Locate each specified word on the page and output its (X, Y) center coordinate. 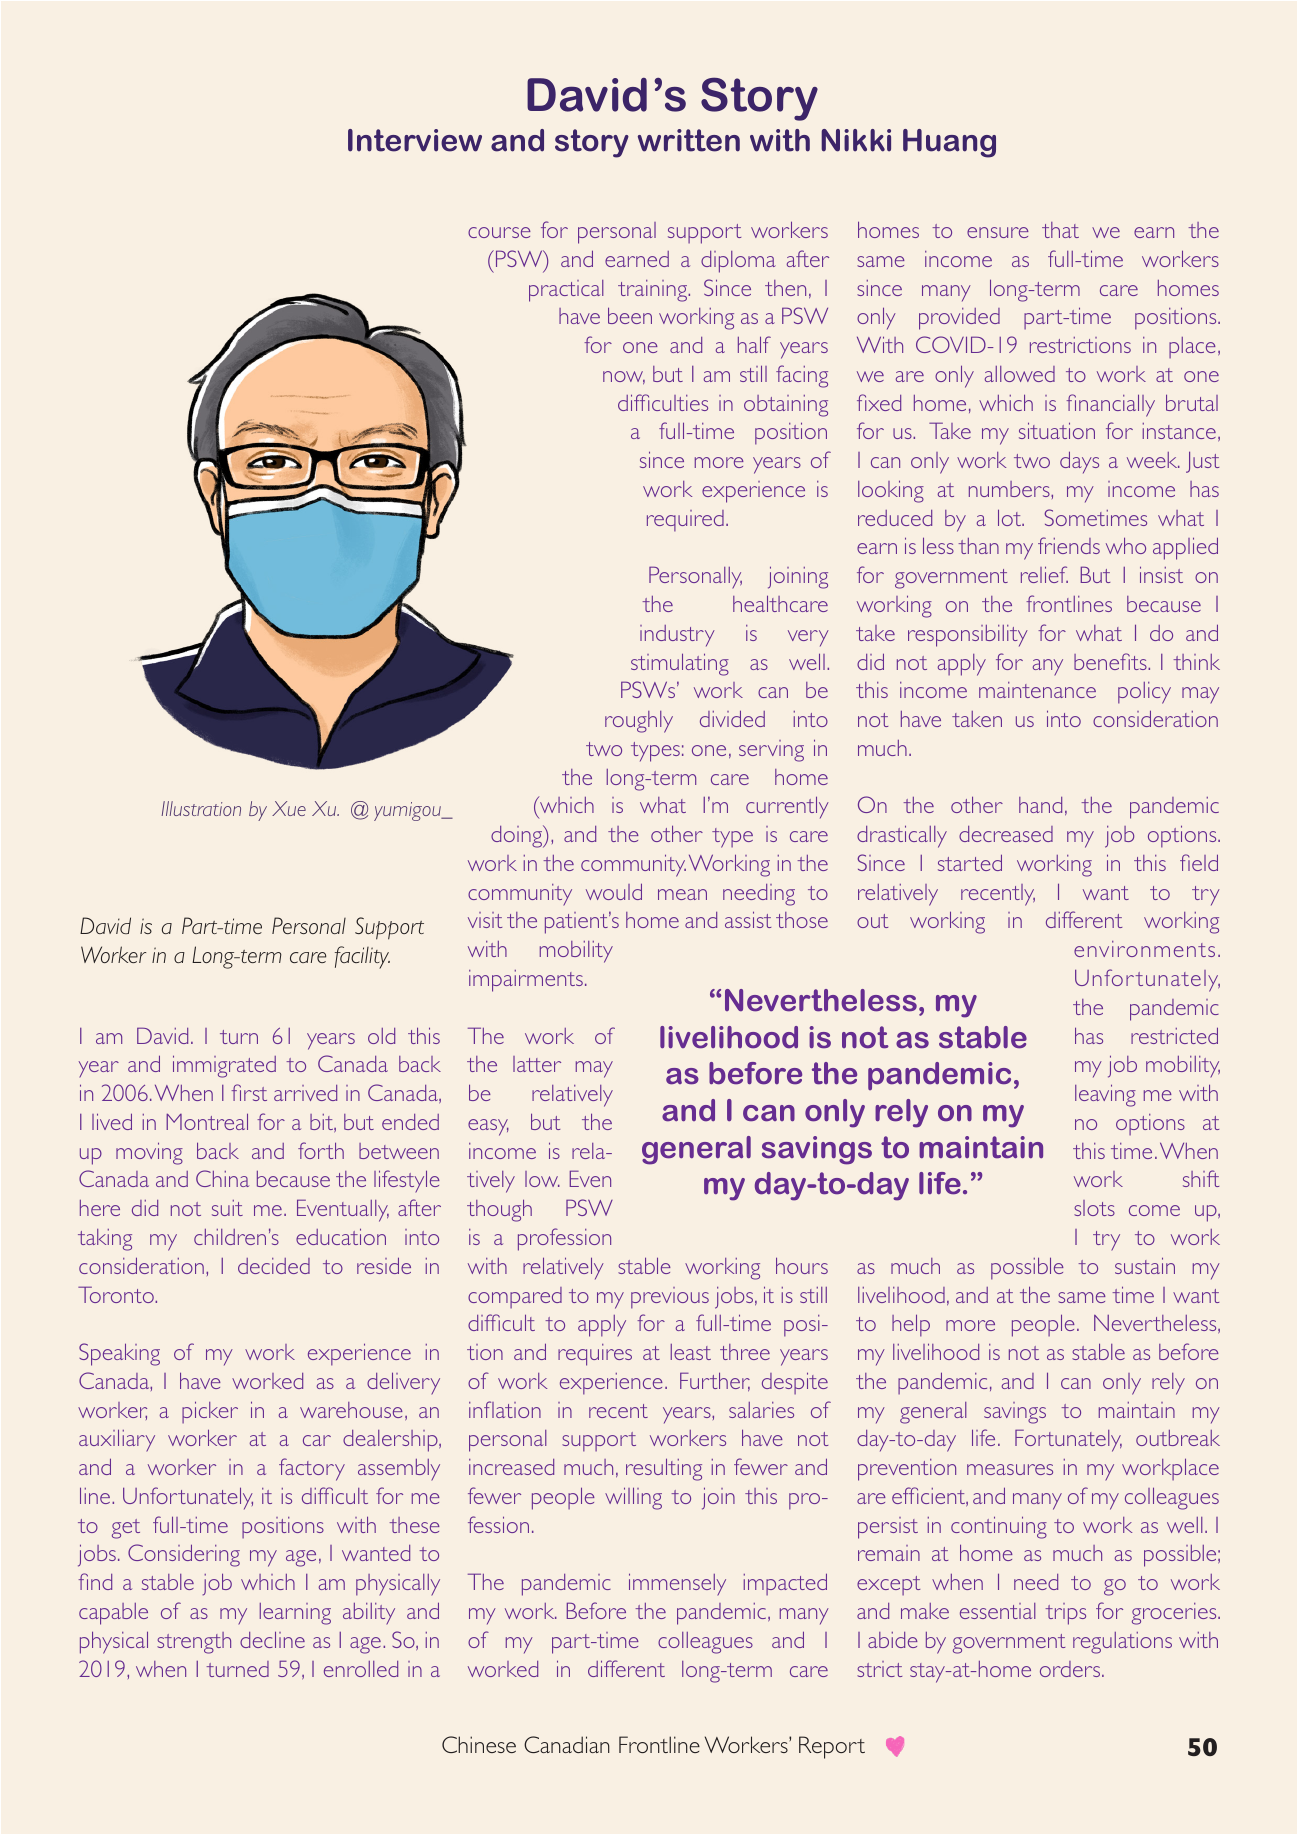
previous (670, 1298)
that (1060, 230)
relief (1044, 574)
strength (194, 1643)
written (689, 140)
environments (1144, 949)
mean (682, 894)
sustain (1145, 1265)
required (685, 521)
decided (274, 1266)
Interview (415, 140)
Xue (289, 808)
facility (362, 957)
